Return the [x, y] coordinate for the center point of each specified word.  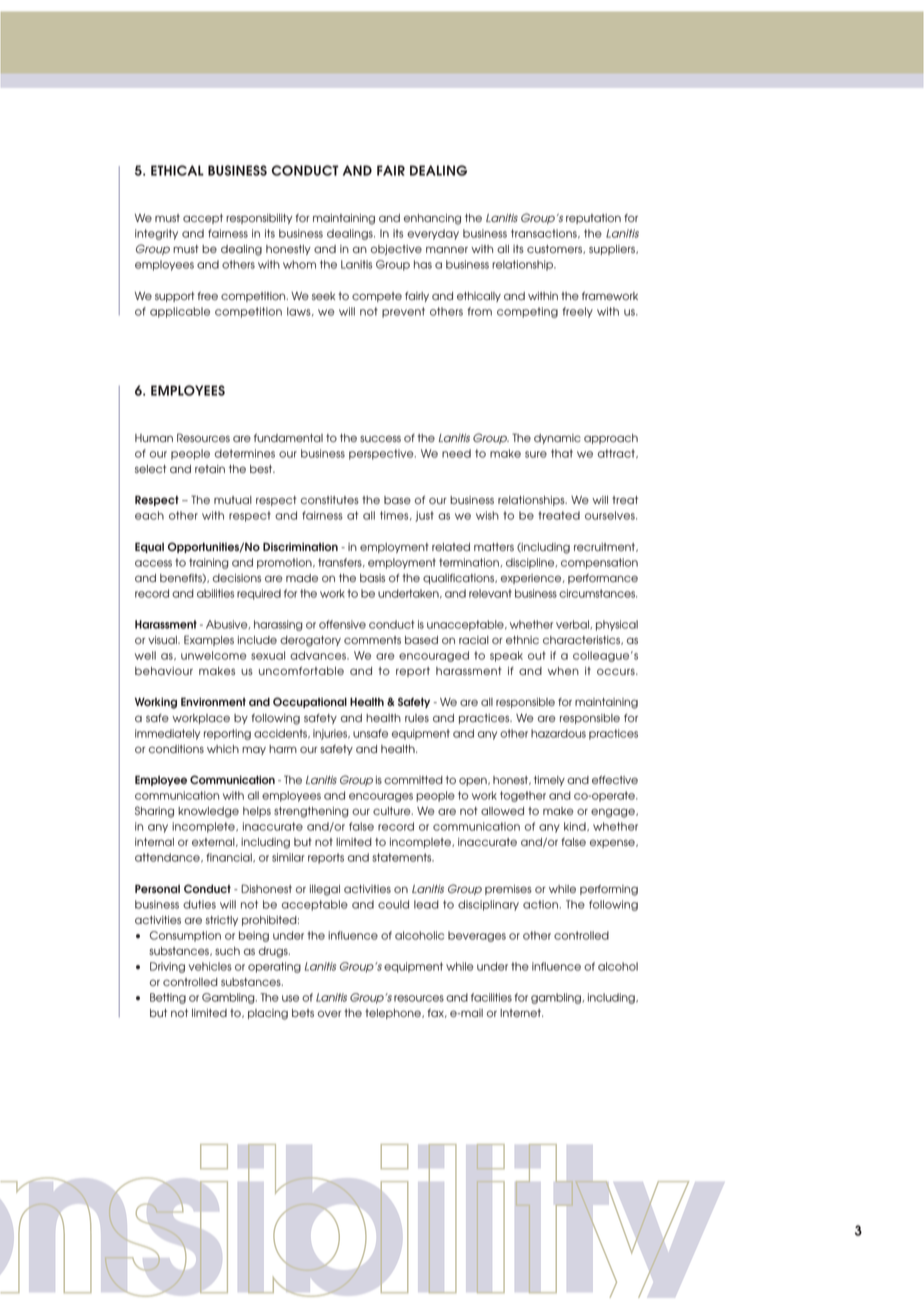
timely [549, 781]
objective [396, 250]
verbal [573, 624]
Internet [521, 1013]
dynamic [557, 439]
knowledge [208, 812]
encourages [381, 797]
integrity [156, 234]
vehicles [210, 966]
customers [555, 249]
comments [372, 640]
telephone [394, 1014]
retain [210, 469]
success [380, 438]
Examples [209, 640]
